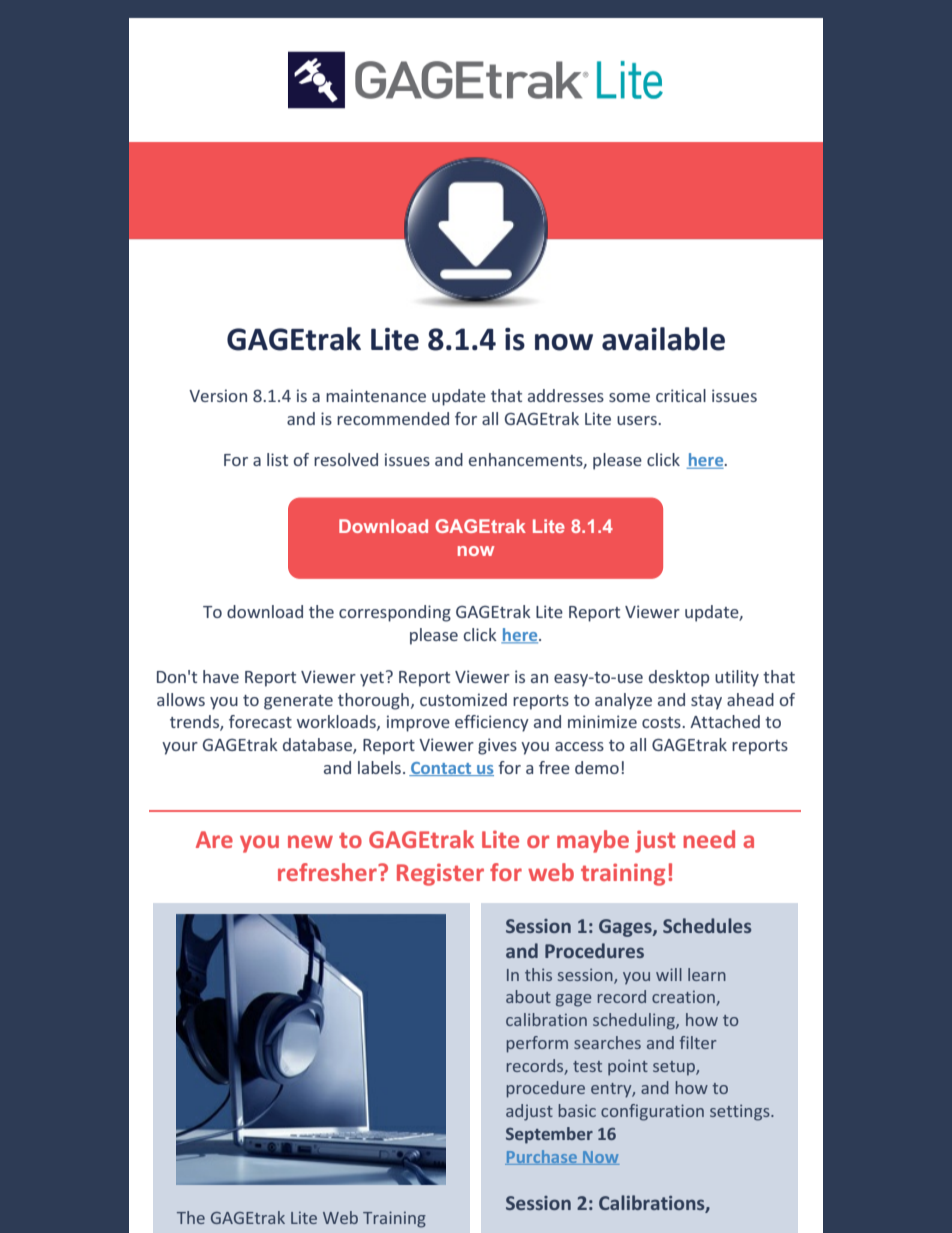 The image size is (952, 1233). I want to click on forecast, so click(260, 721).
